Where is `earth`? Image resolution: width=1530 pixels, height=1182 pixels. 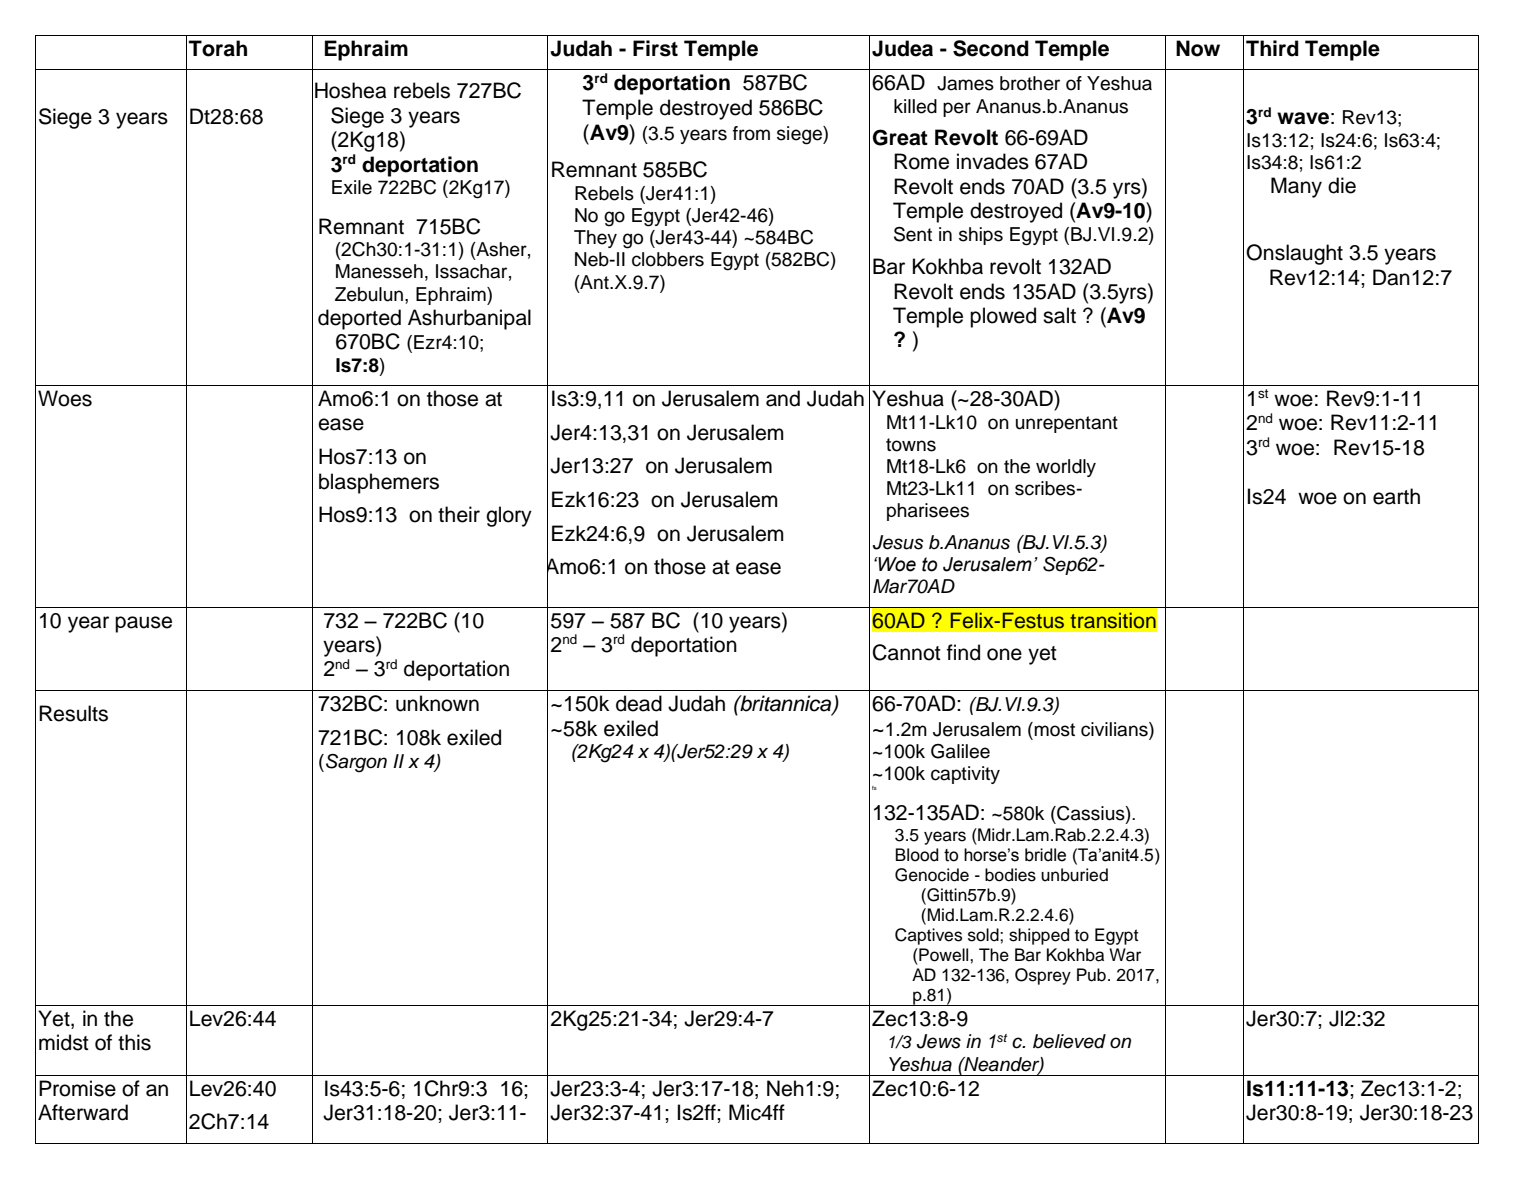
earth is located at coordinates (1396, 496).
